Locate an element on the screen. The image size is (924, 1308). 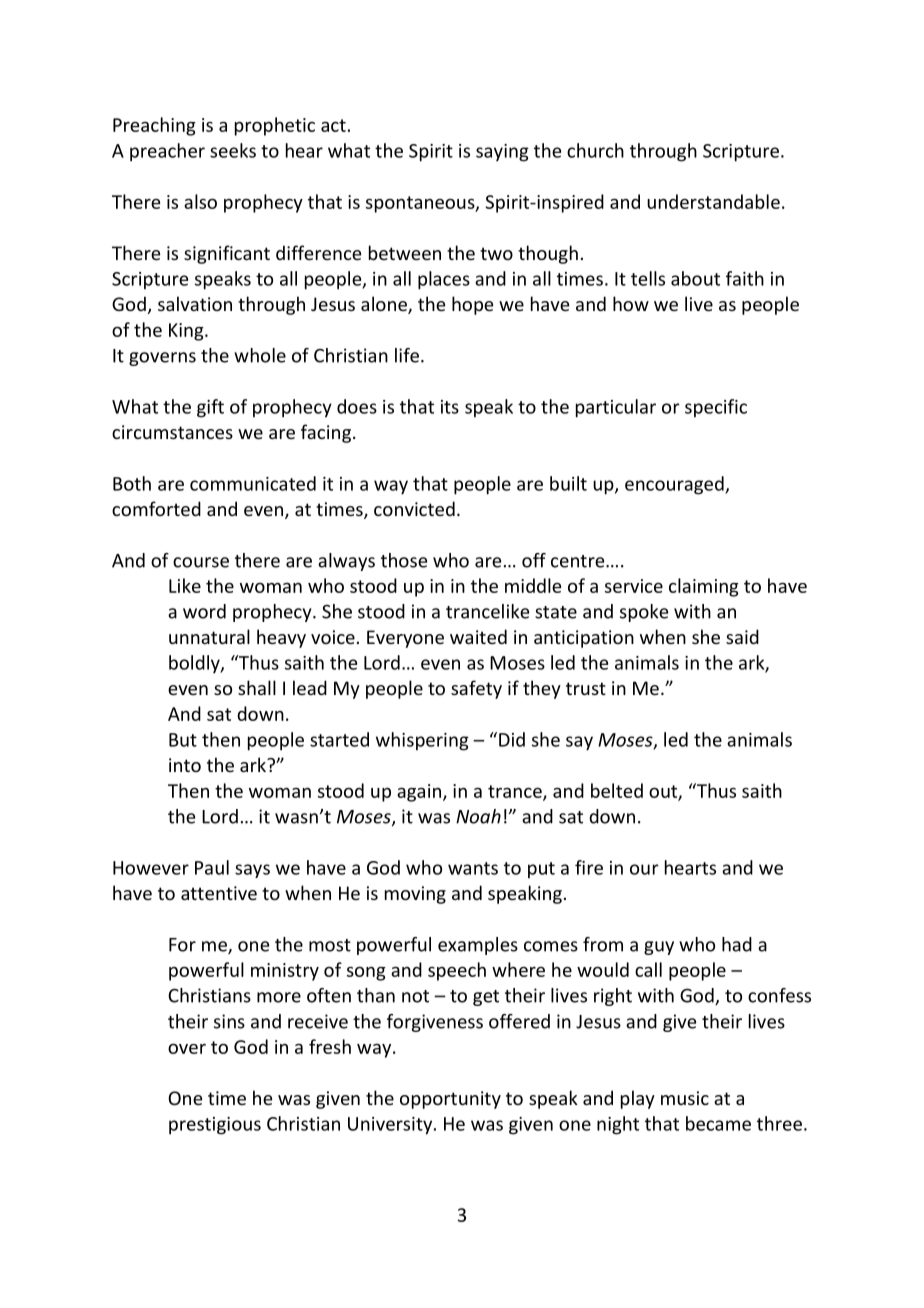
fire is located at coordinates (589, 867).
